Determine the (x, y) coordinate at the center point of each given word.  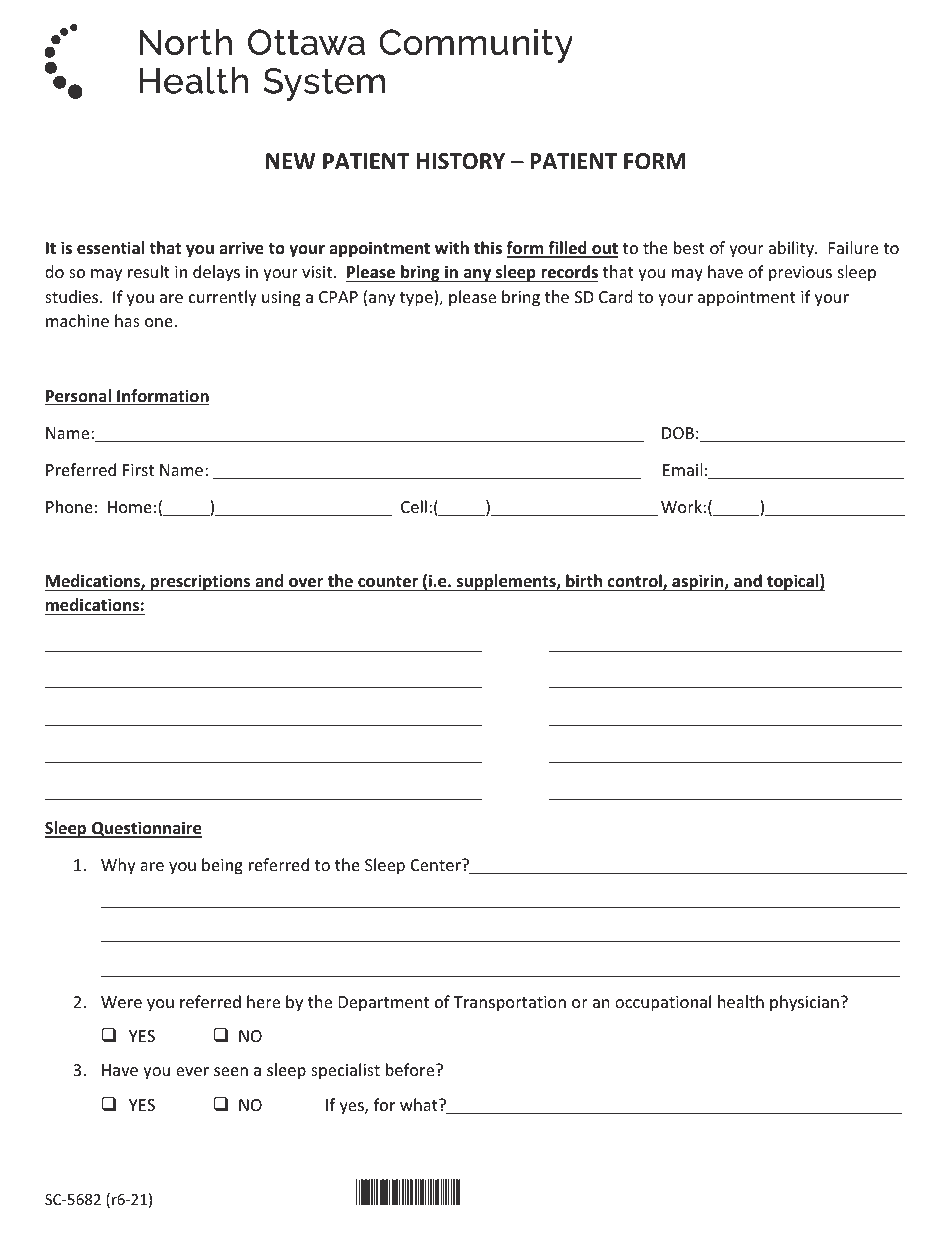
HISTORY (461, 161)
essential (110, 248)
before (411, 1069)
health (741, 1001)
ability (792, 249)
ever (192, 1071)
